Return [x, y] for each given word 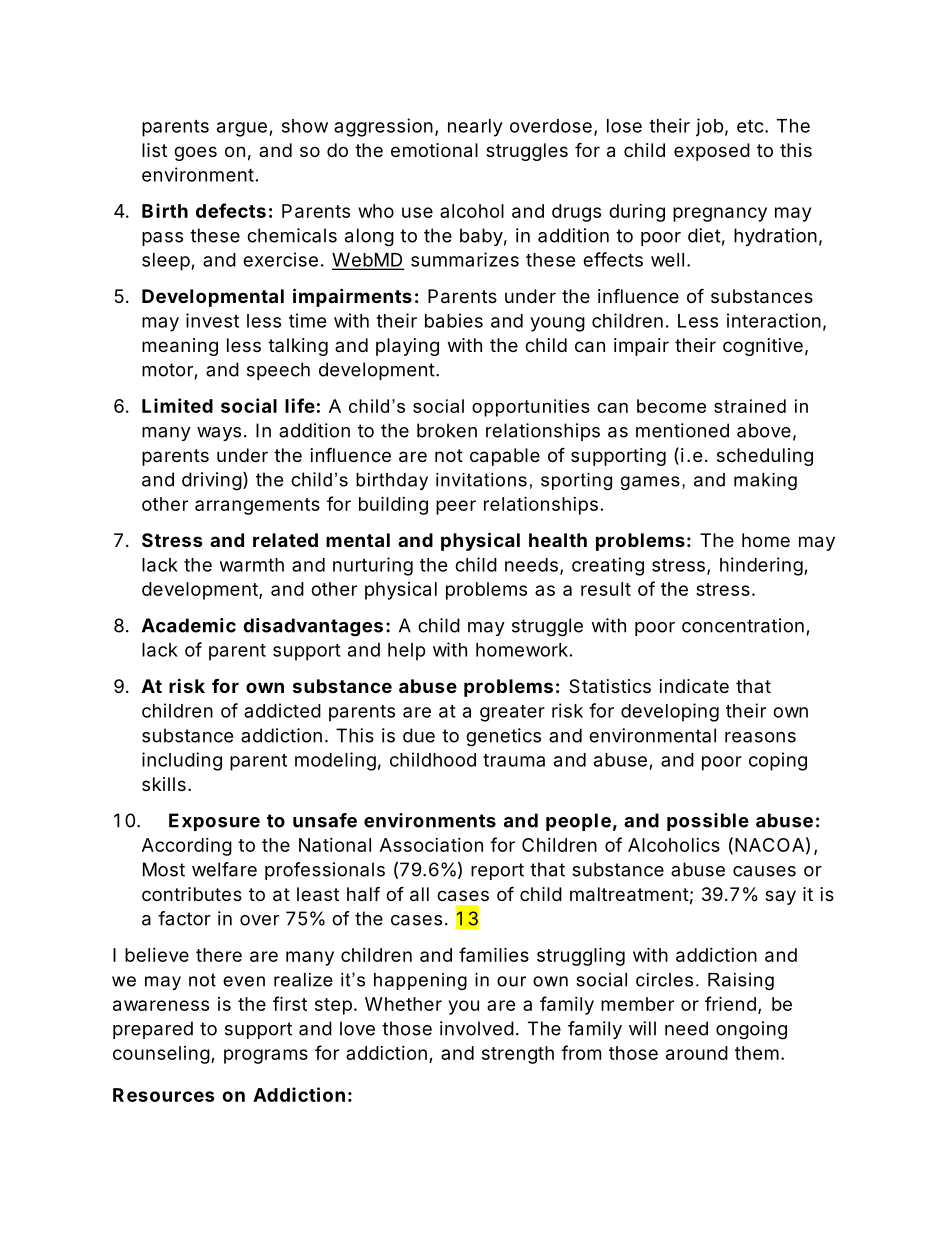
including [182, 761]
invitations [481, 480]
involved [477, 1028]
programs [266, 1056]
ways [219, 434]
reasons [760, 737]
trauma [514, 760]
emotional [434, 150]
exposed [712, 152]
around [697, 1053]
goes [195, 153]
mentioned [682, 430]
